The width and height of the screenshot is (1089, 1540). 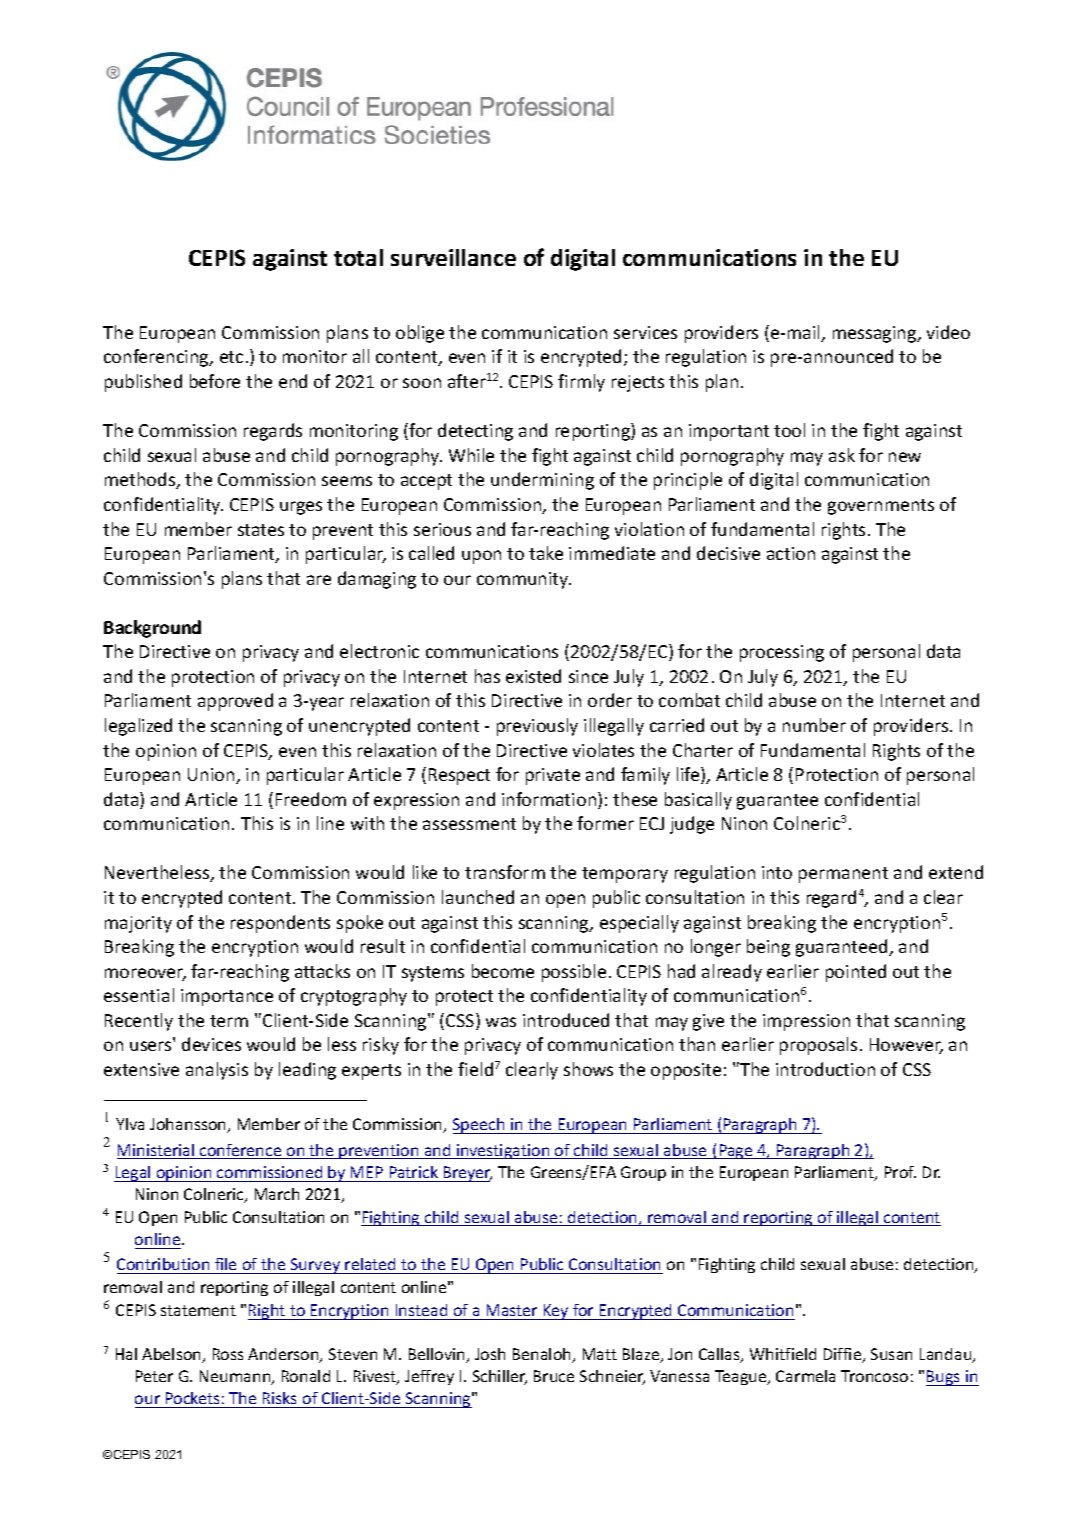 I want to click on information, so click(x=550, y=800).
